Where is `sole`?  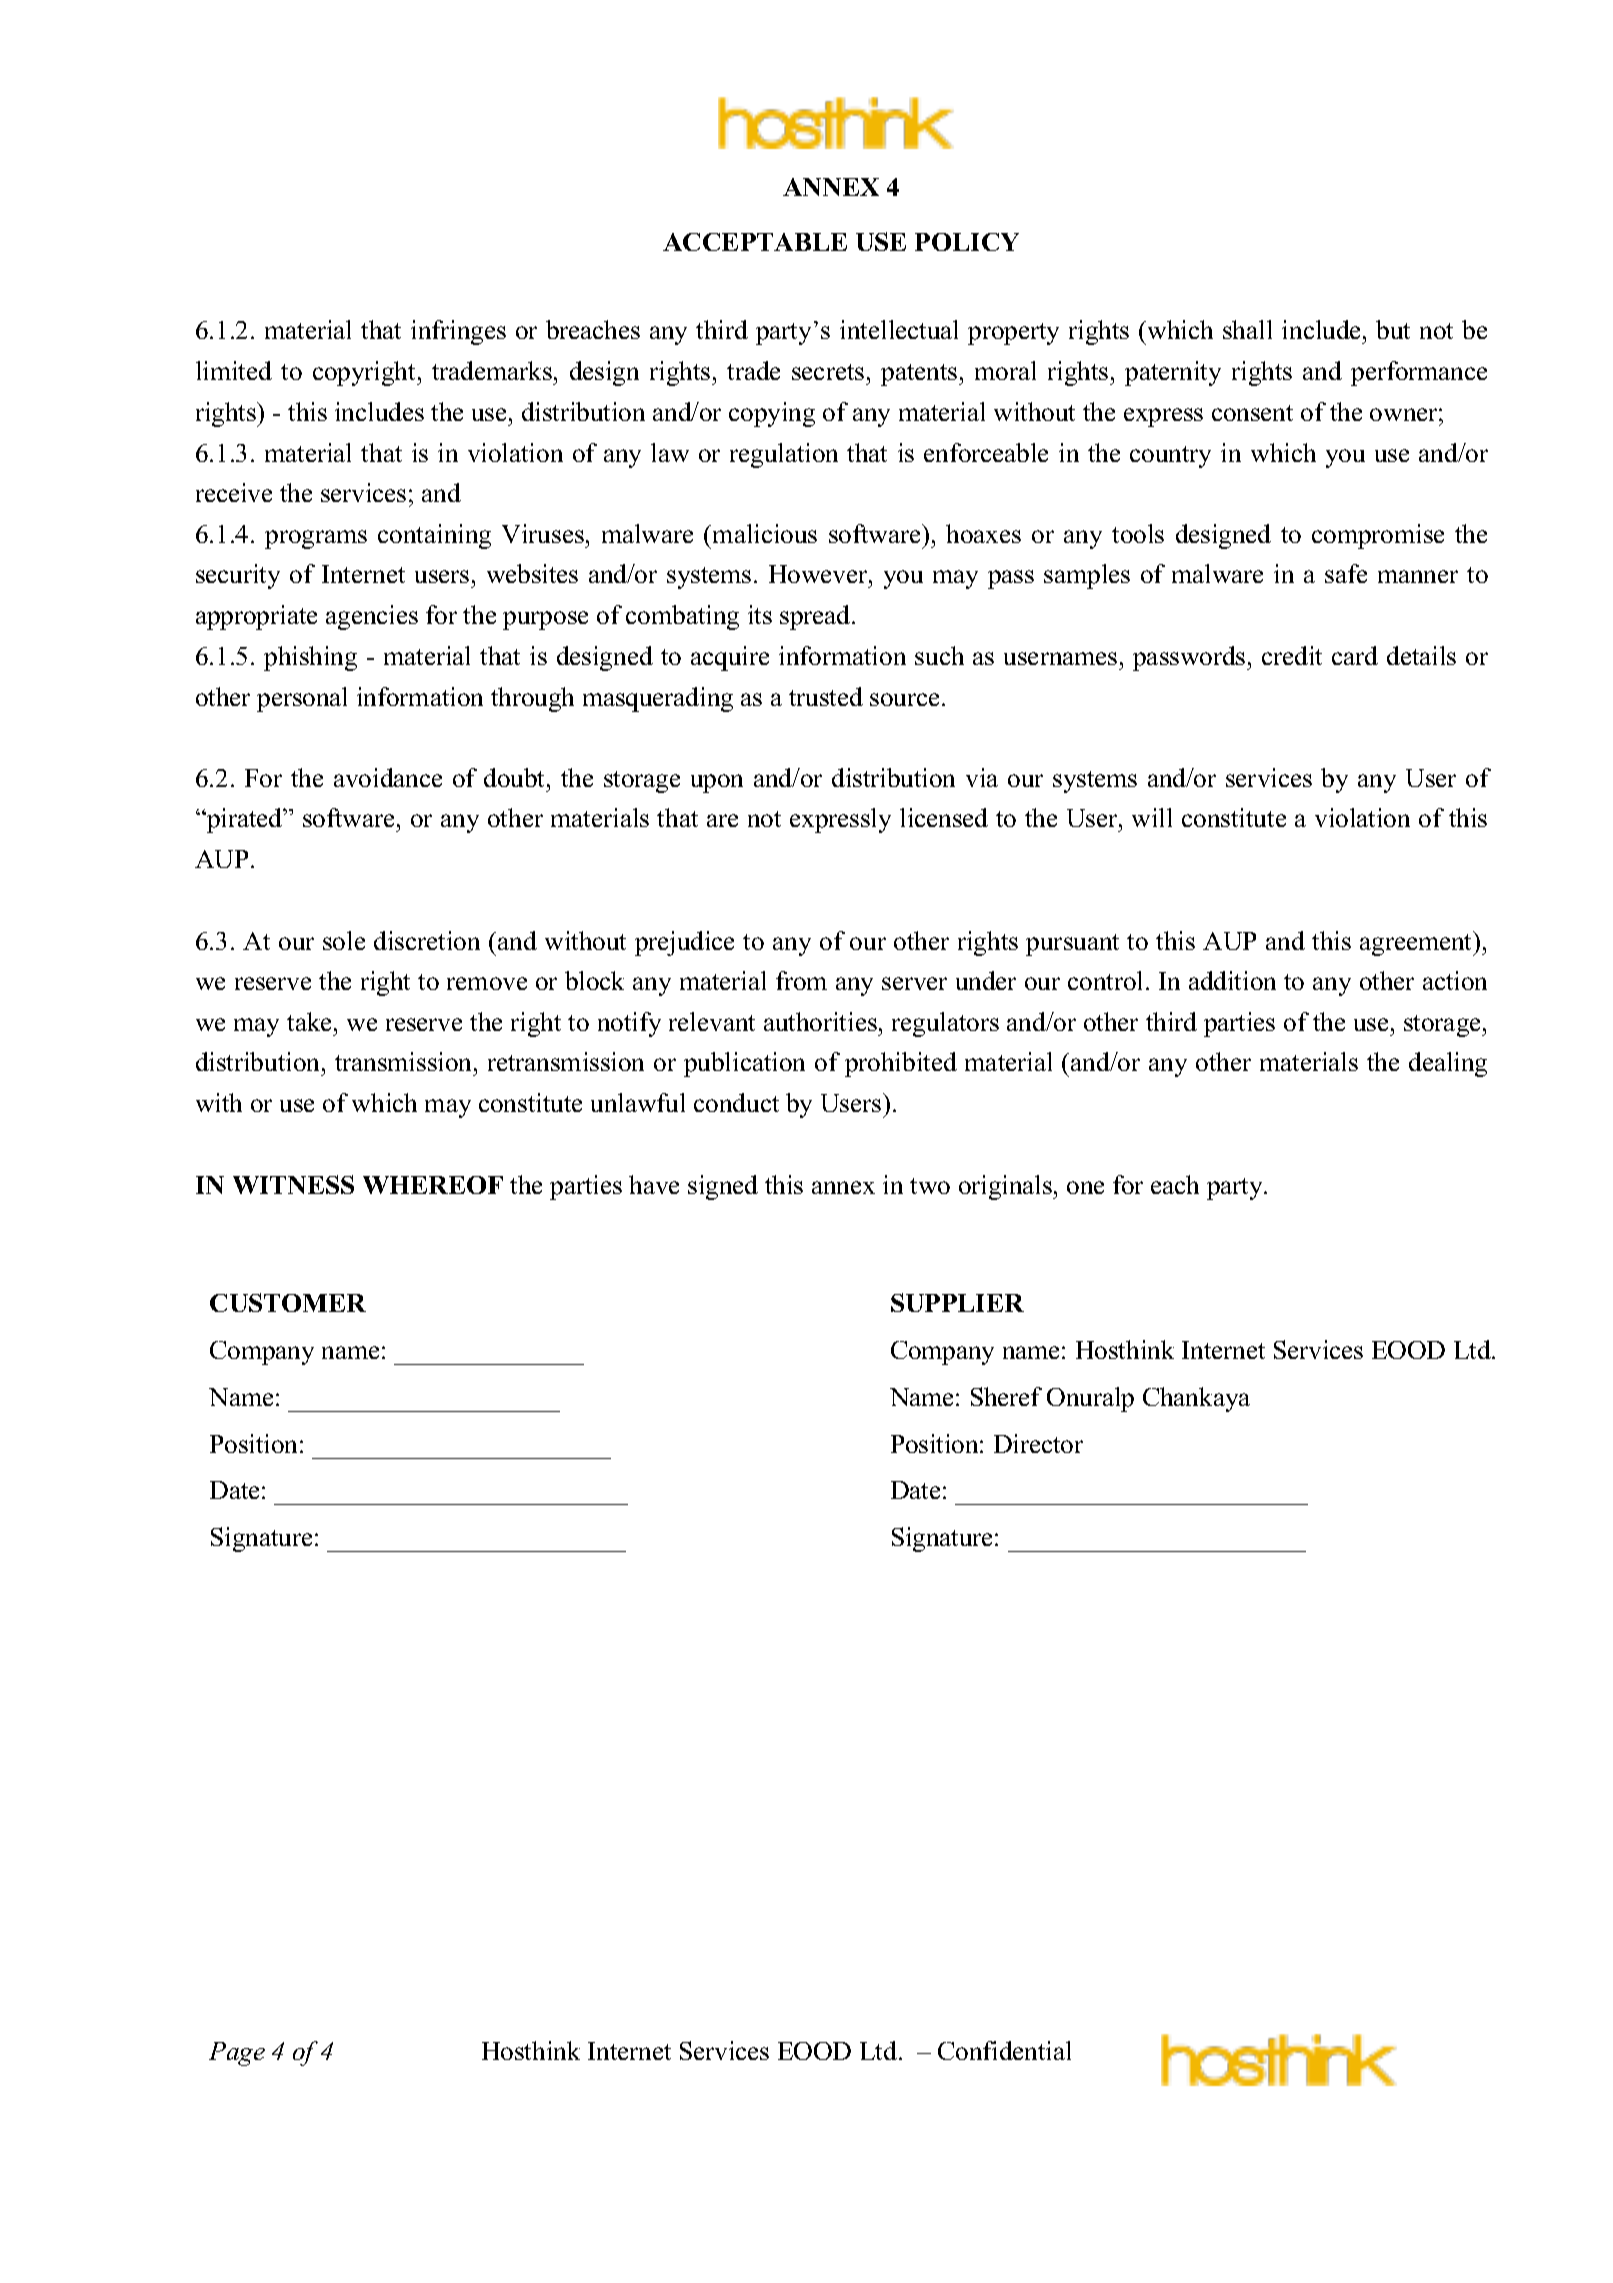 sole is located at coordinates (344, 940).
